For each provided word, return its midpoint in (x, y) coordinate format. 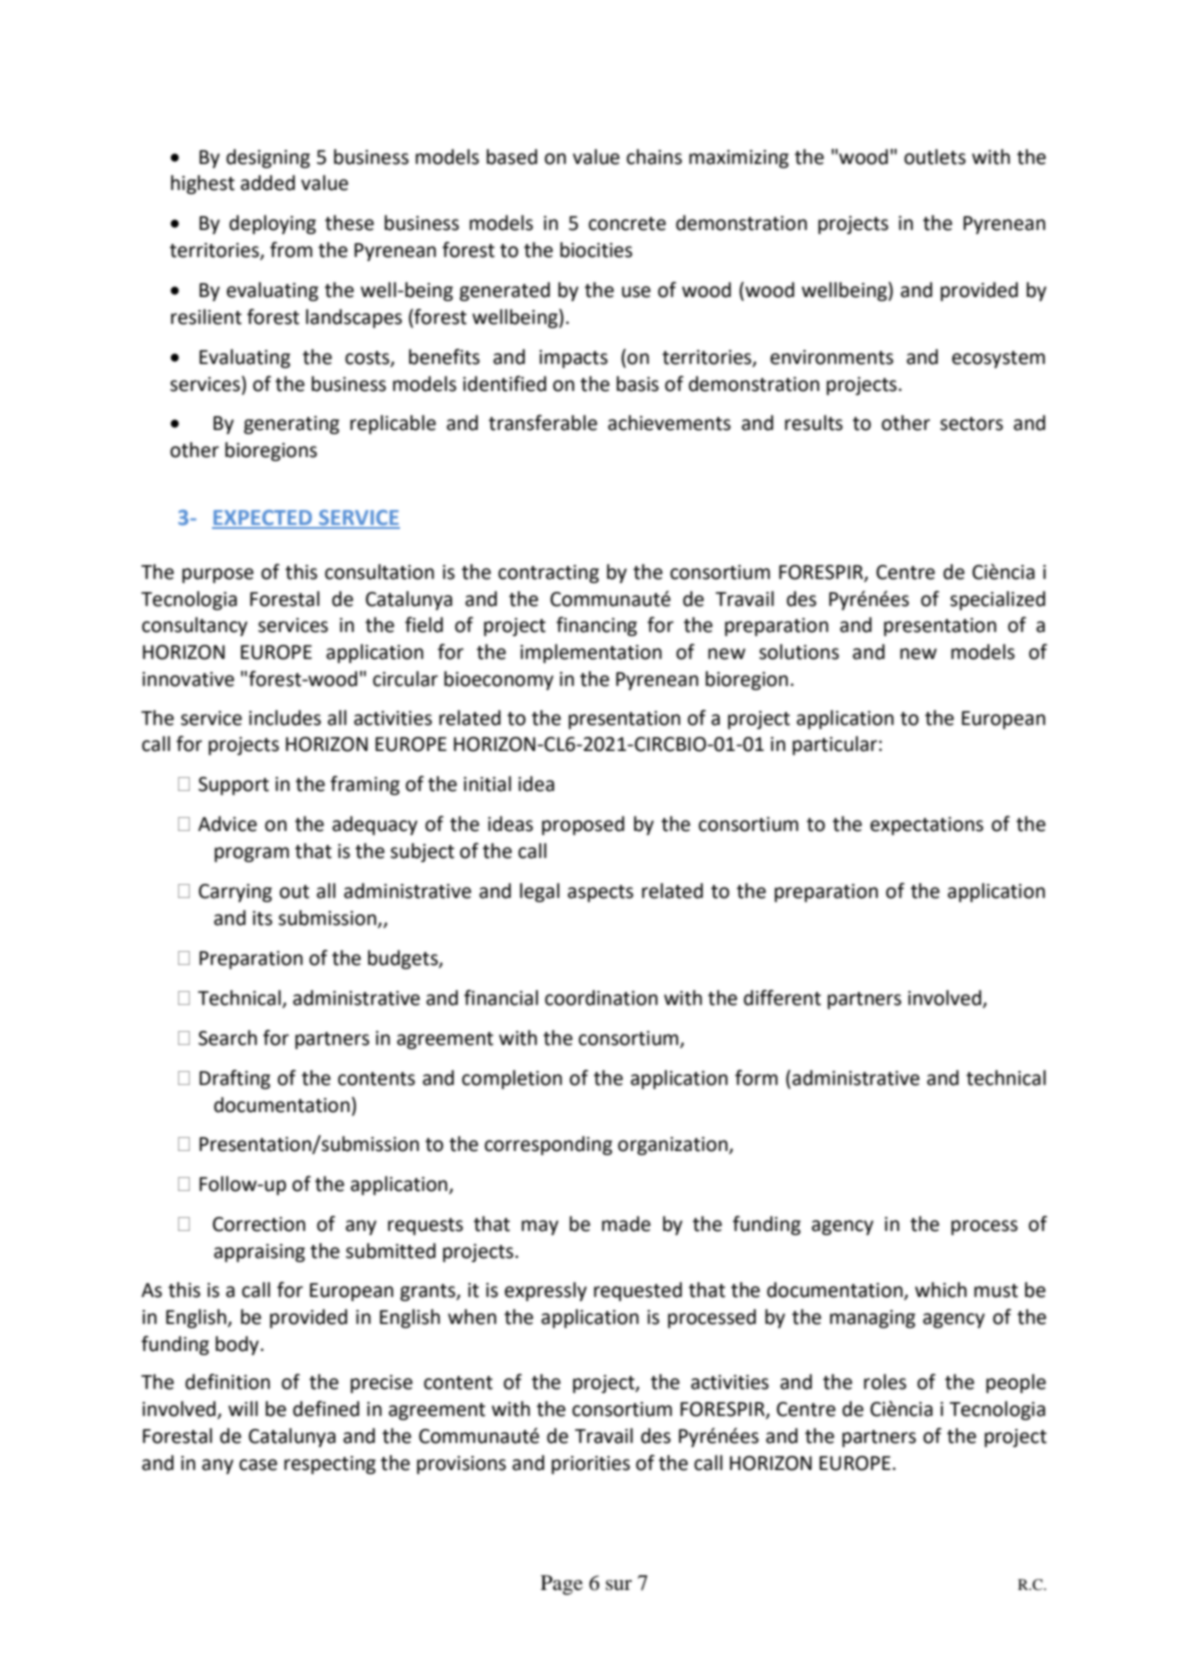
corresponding (548, 1145)
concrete (627, 224)
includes (285, 718)
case (258, 1465)
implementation (591, 653)
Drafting (234, 1079)
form (756, 1078)
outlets (935, 157)
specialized (997, 600)
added (268, 183)
